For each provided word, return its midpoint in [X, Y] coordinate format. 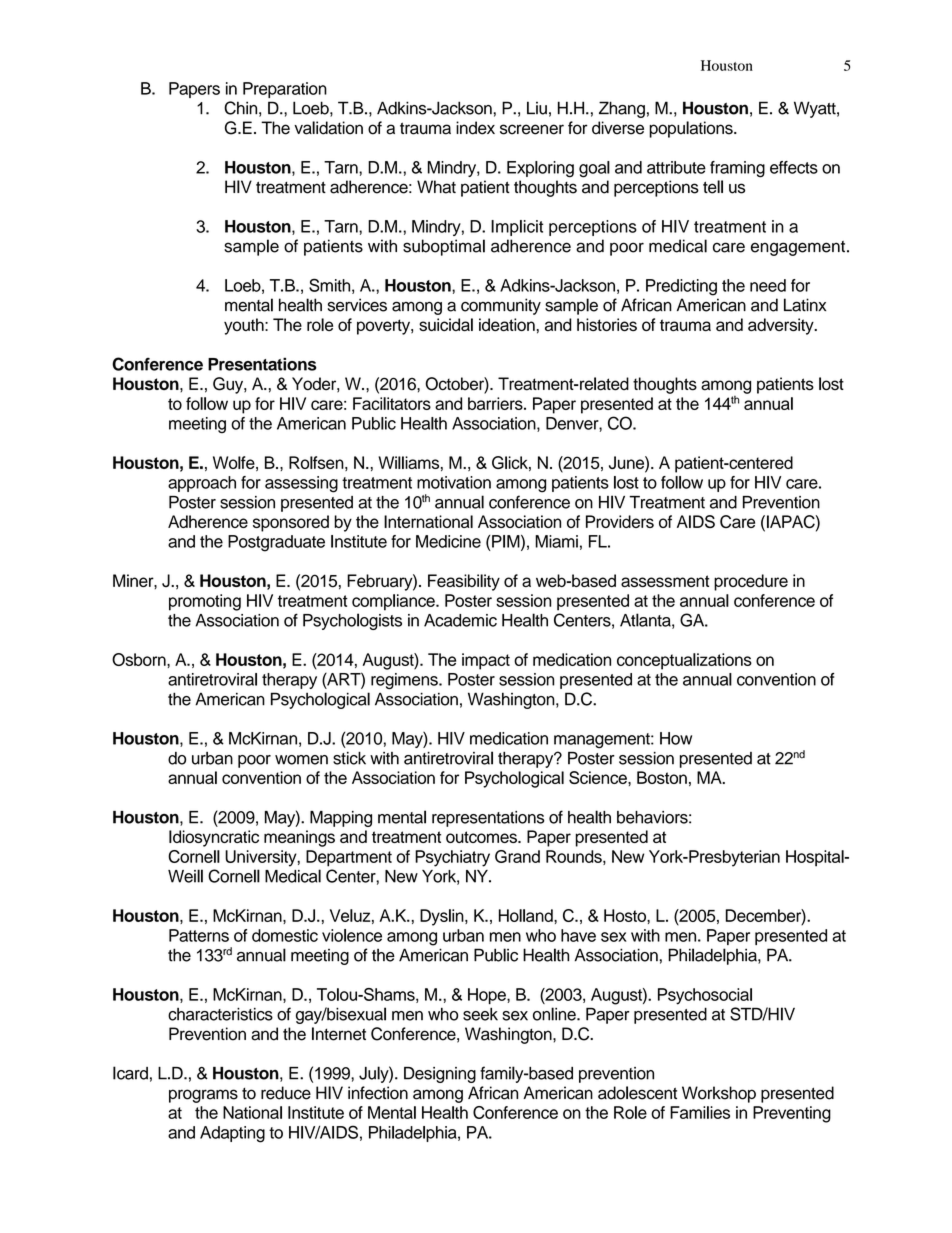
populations [692, 129]
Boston [662, 777]
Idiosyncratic [214, 838]
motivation [454, 482]
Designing [440, 1075]
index [475, 128]
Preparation [285, 90]
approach [202, 484]
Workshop [719, 1094]
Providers [620, 521]
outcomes [482, 837]
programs [203, 1096]
